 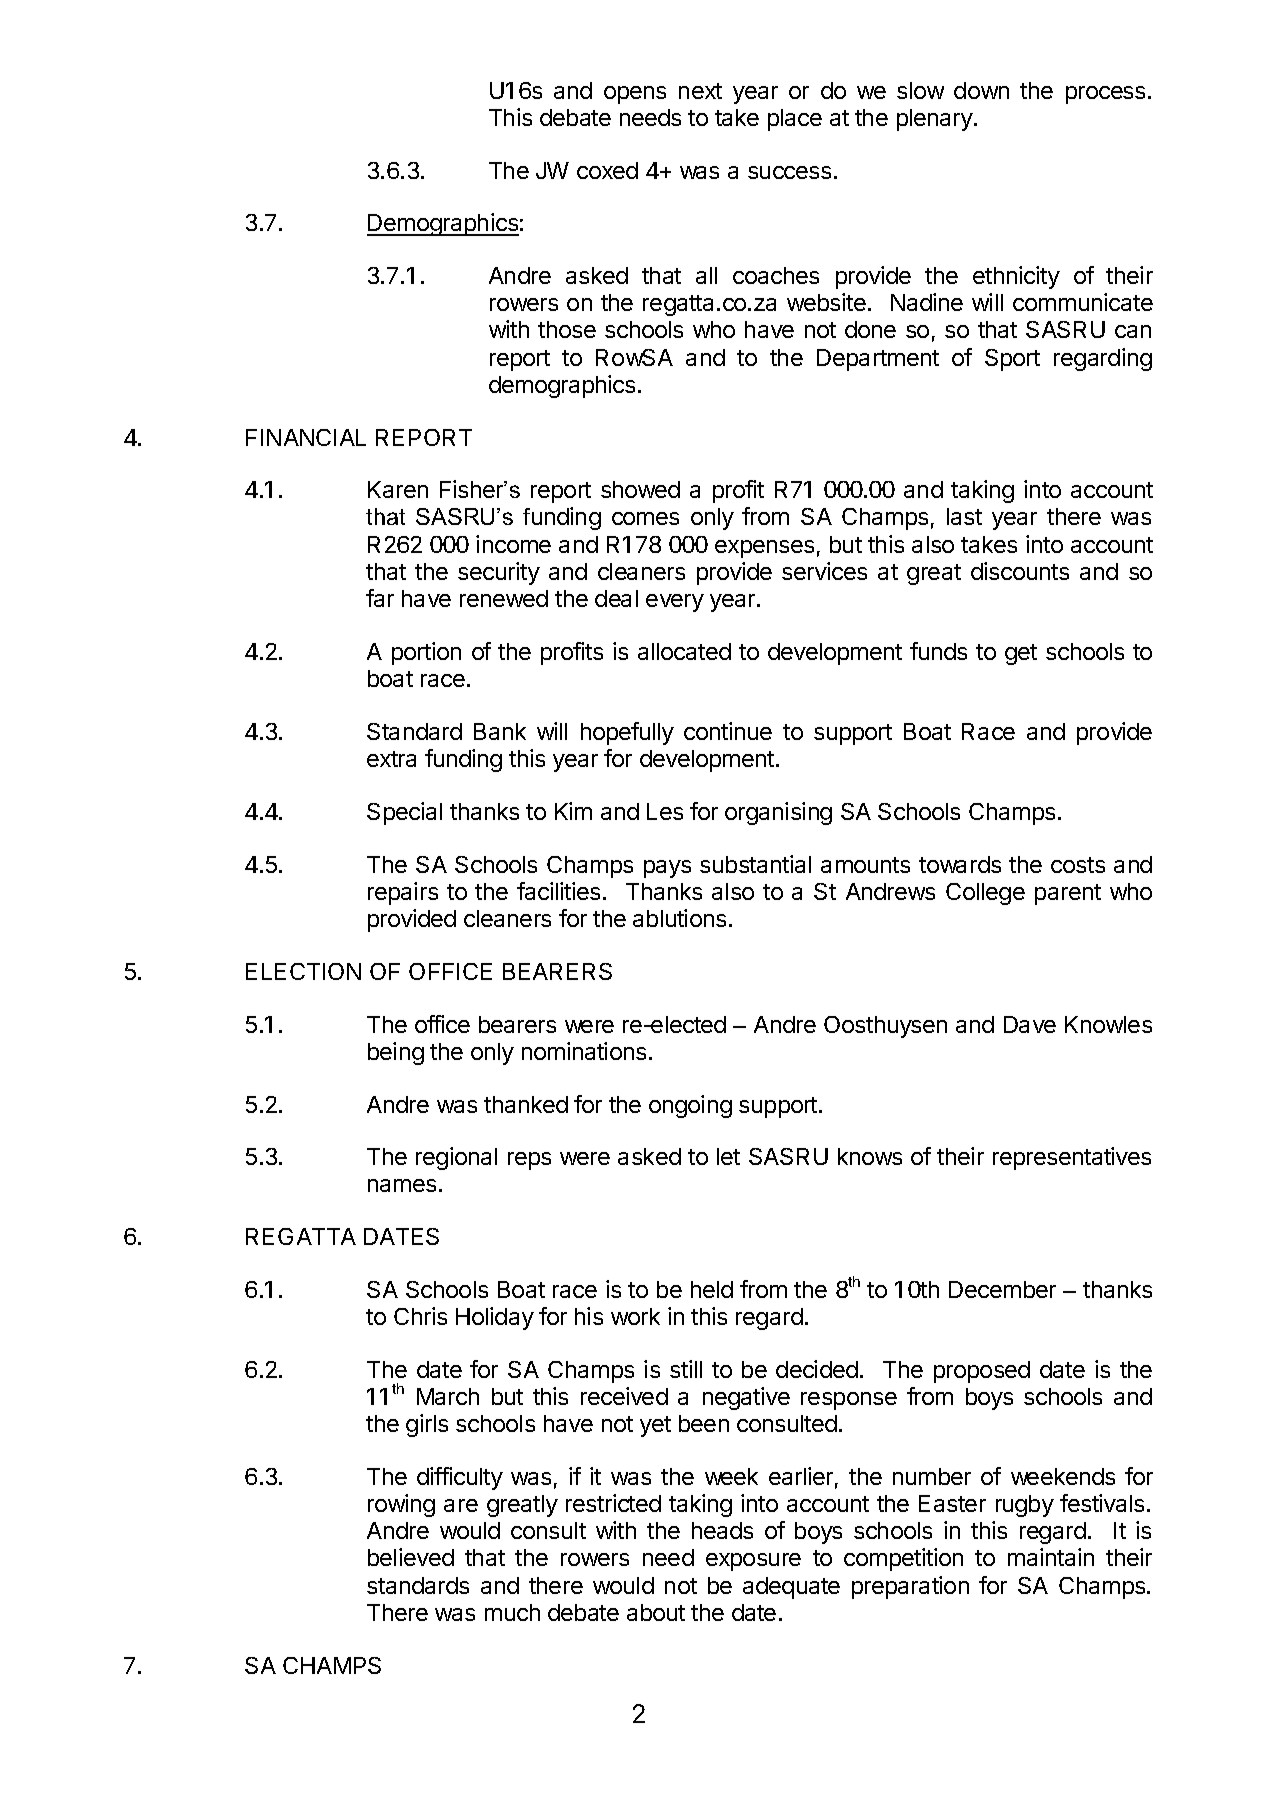 What do you see at coordinates (380, 598) in the document?
I see `far` at bounding box center [380, 598].
